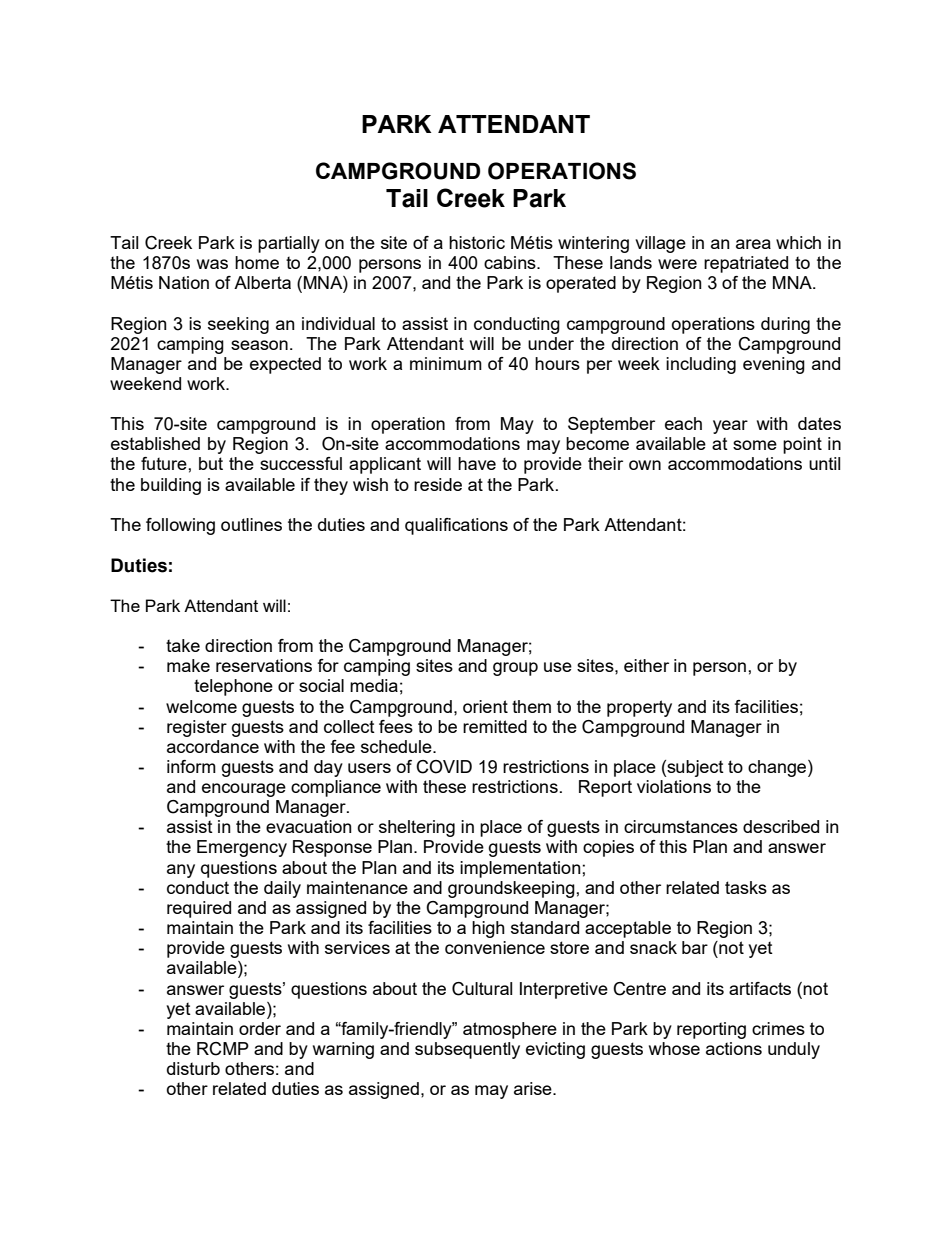 This screenshot has width=952, height=1233. I want to click on repatriated, so click(746, 264).
